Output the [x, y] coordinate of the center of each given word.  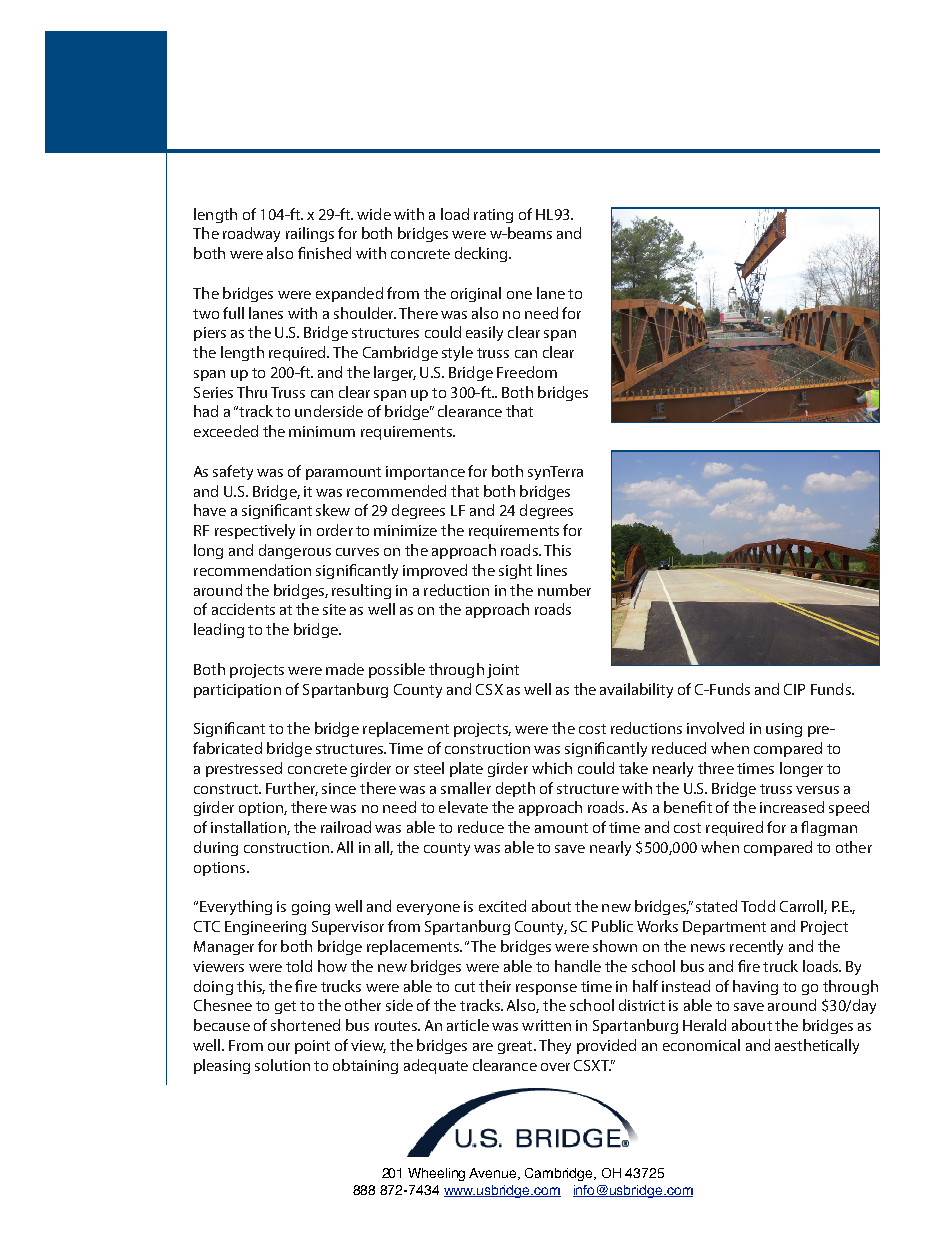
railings [310, 234]
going [311, 908]
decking [482, 254]
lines [552, 570]
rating [493, 216]
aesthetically [817, 1046]
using [784, 730]
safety [233, 472]
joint [503, 671]
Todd [758, 906]
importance [425, 473]
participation [237, 691]
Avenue [494, 1174]
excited [502, 906]
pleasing [222, 1066]
